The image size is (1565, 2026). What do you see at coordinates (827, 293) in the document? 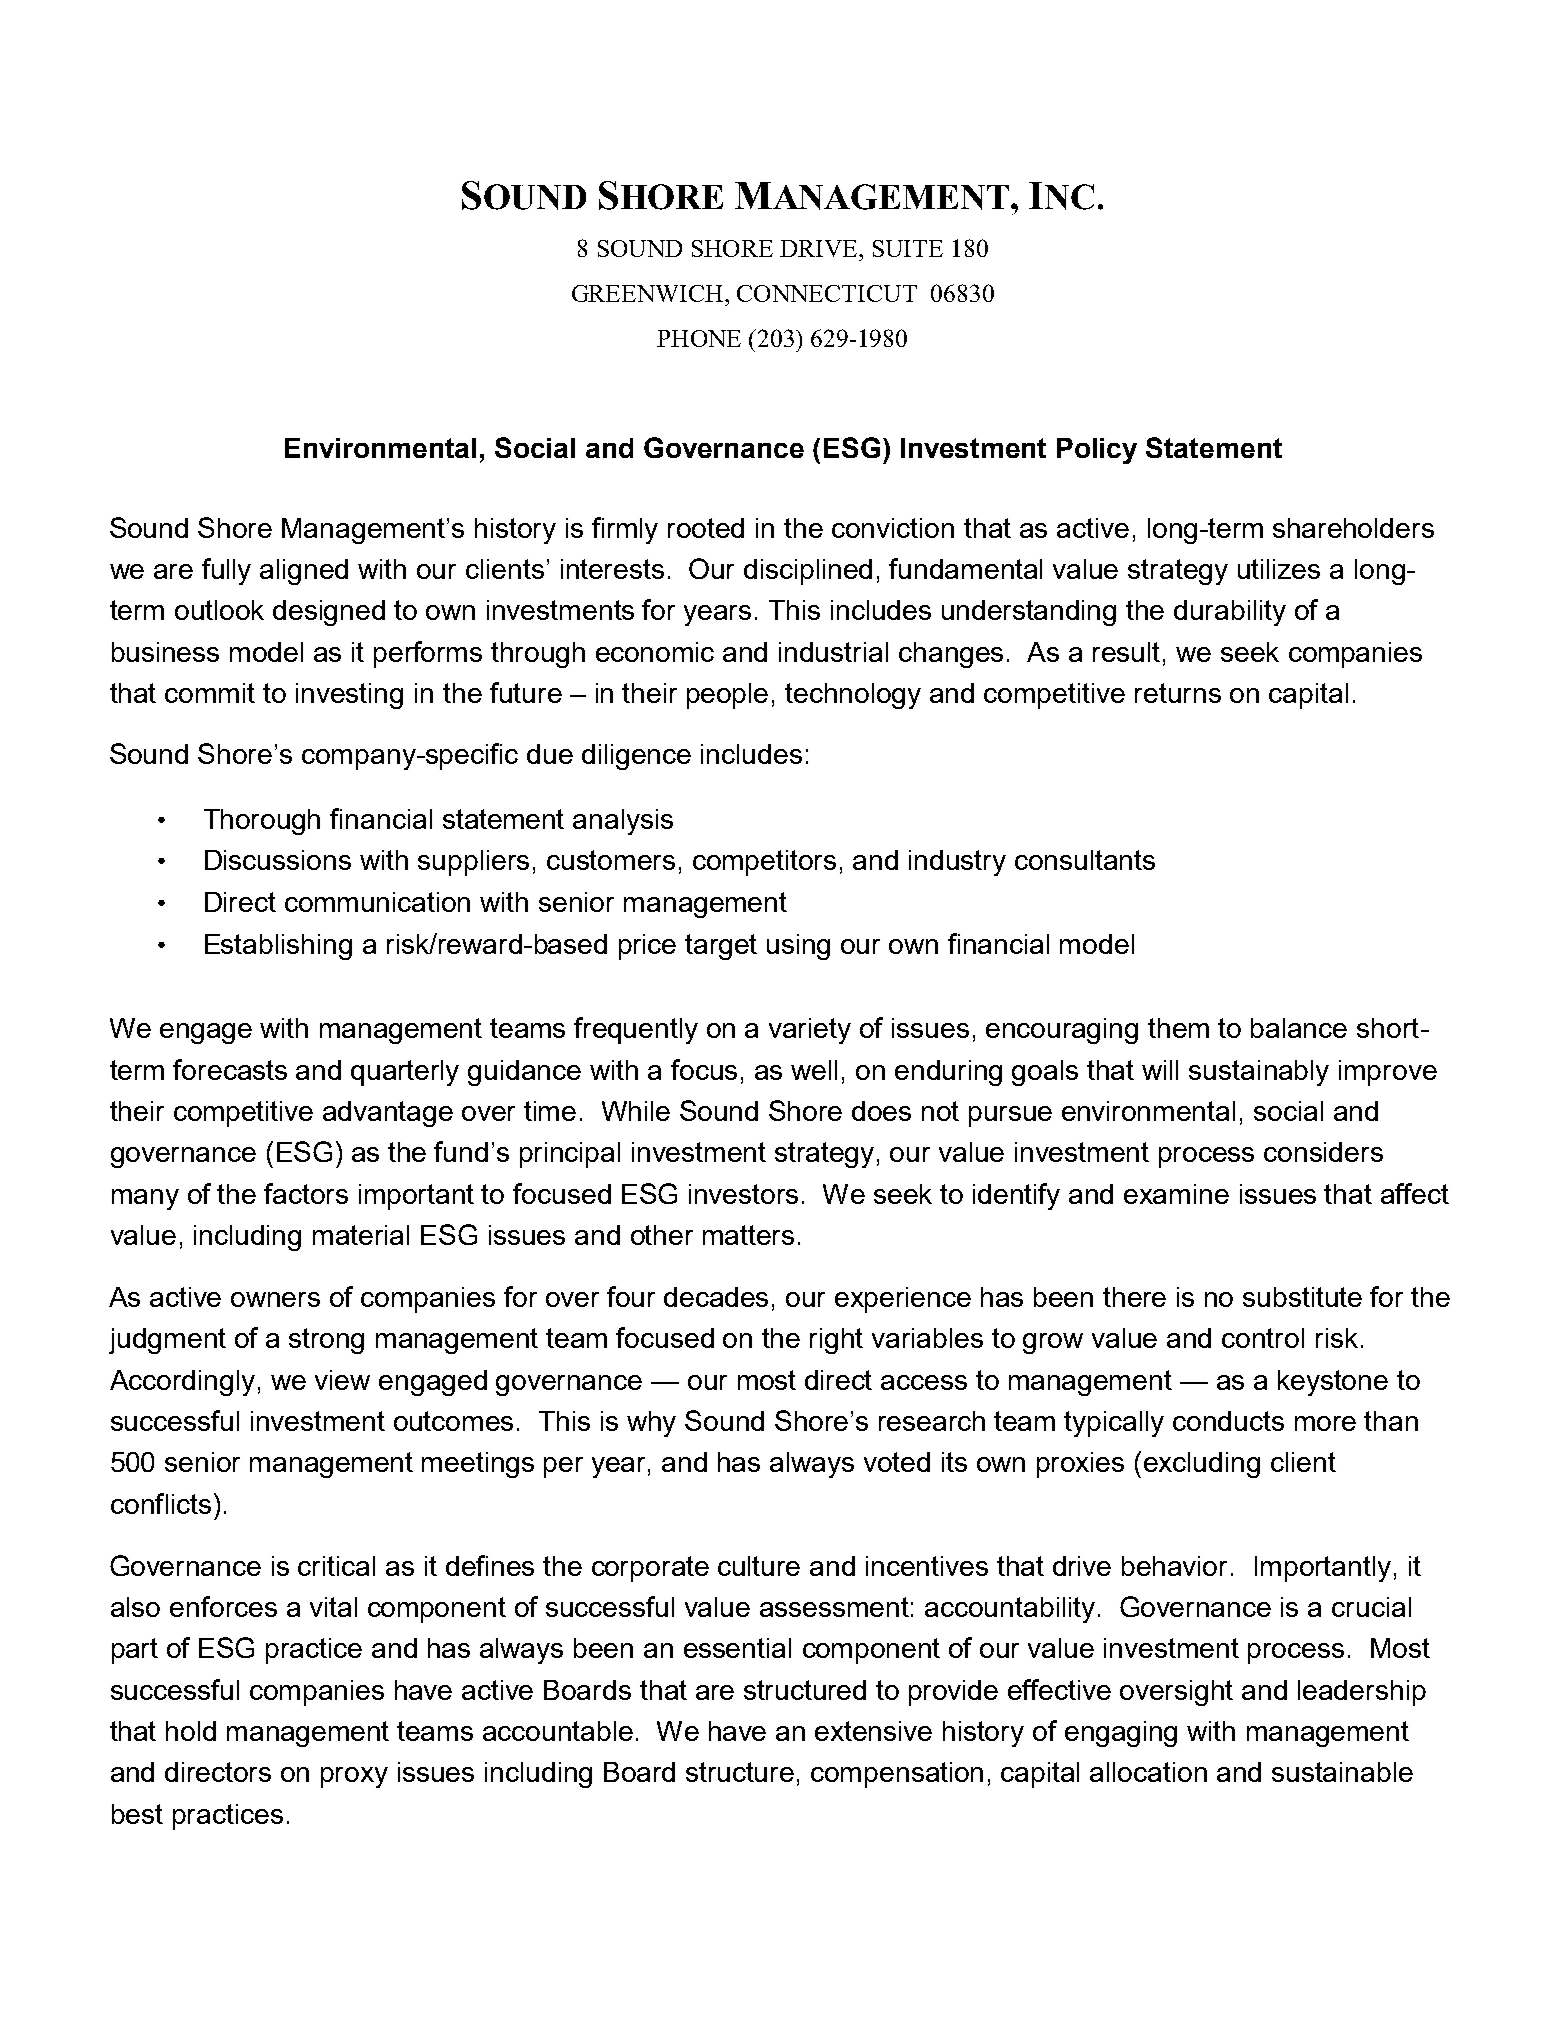
I see `CONNECTICUT` at bounding box center [827, 293].
